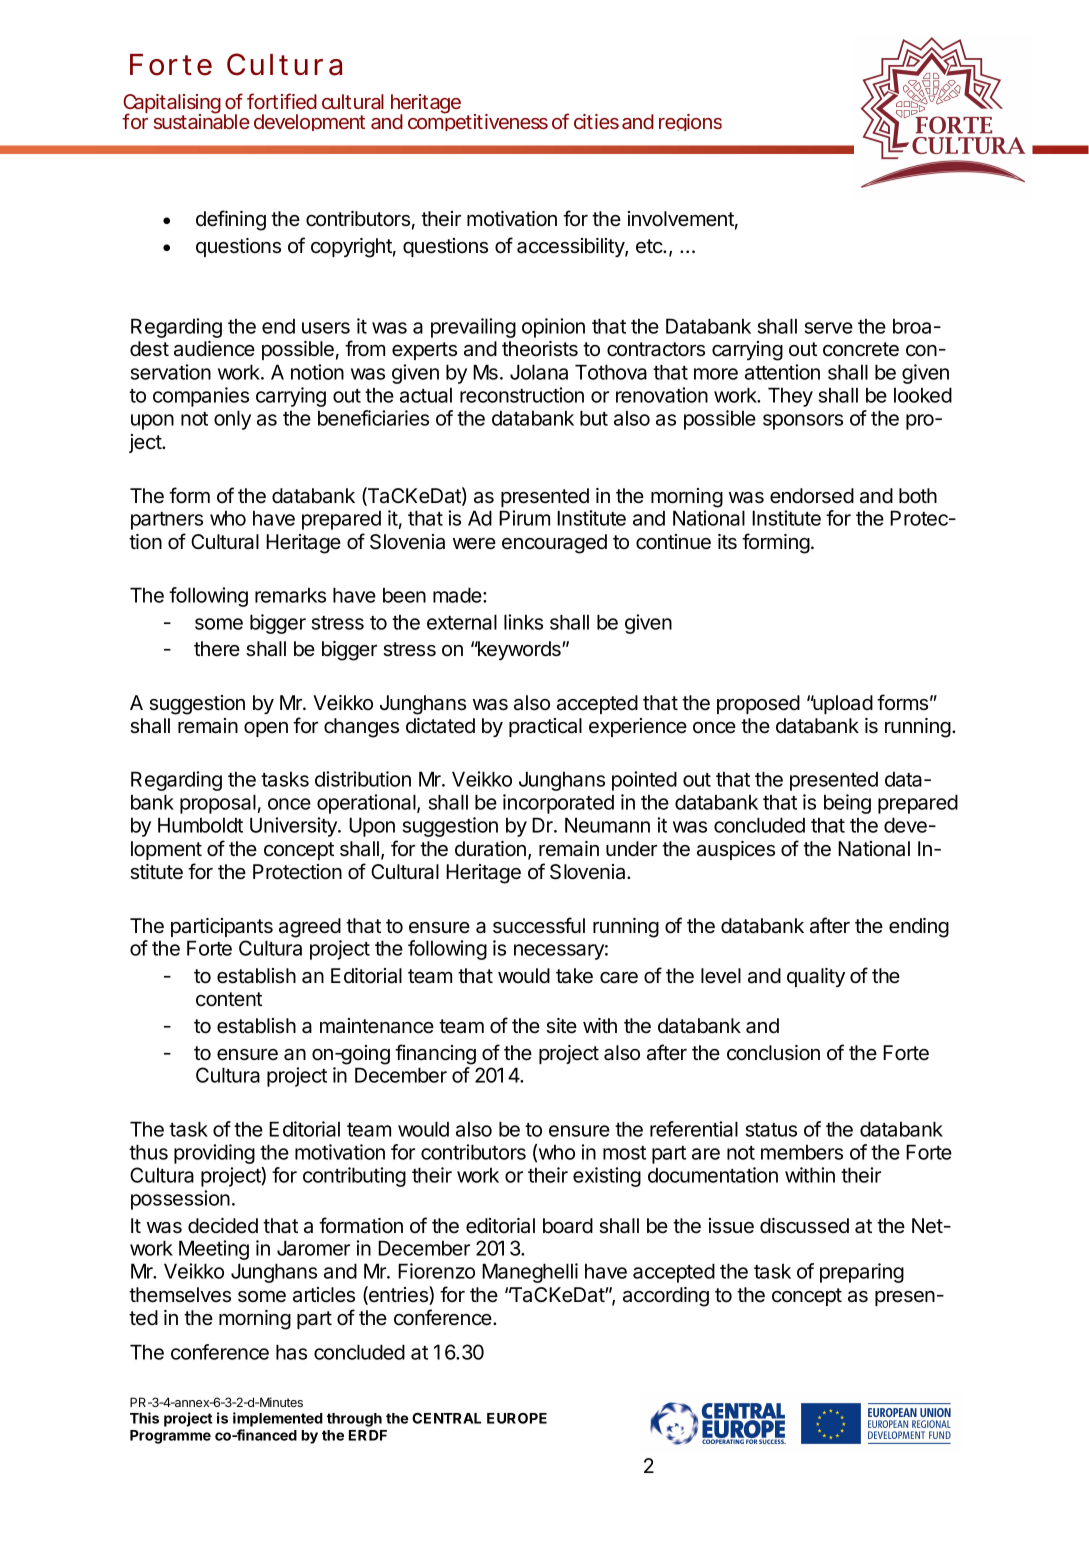  I want to click on cities, so click(596, 121).
